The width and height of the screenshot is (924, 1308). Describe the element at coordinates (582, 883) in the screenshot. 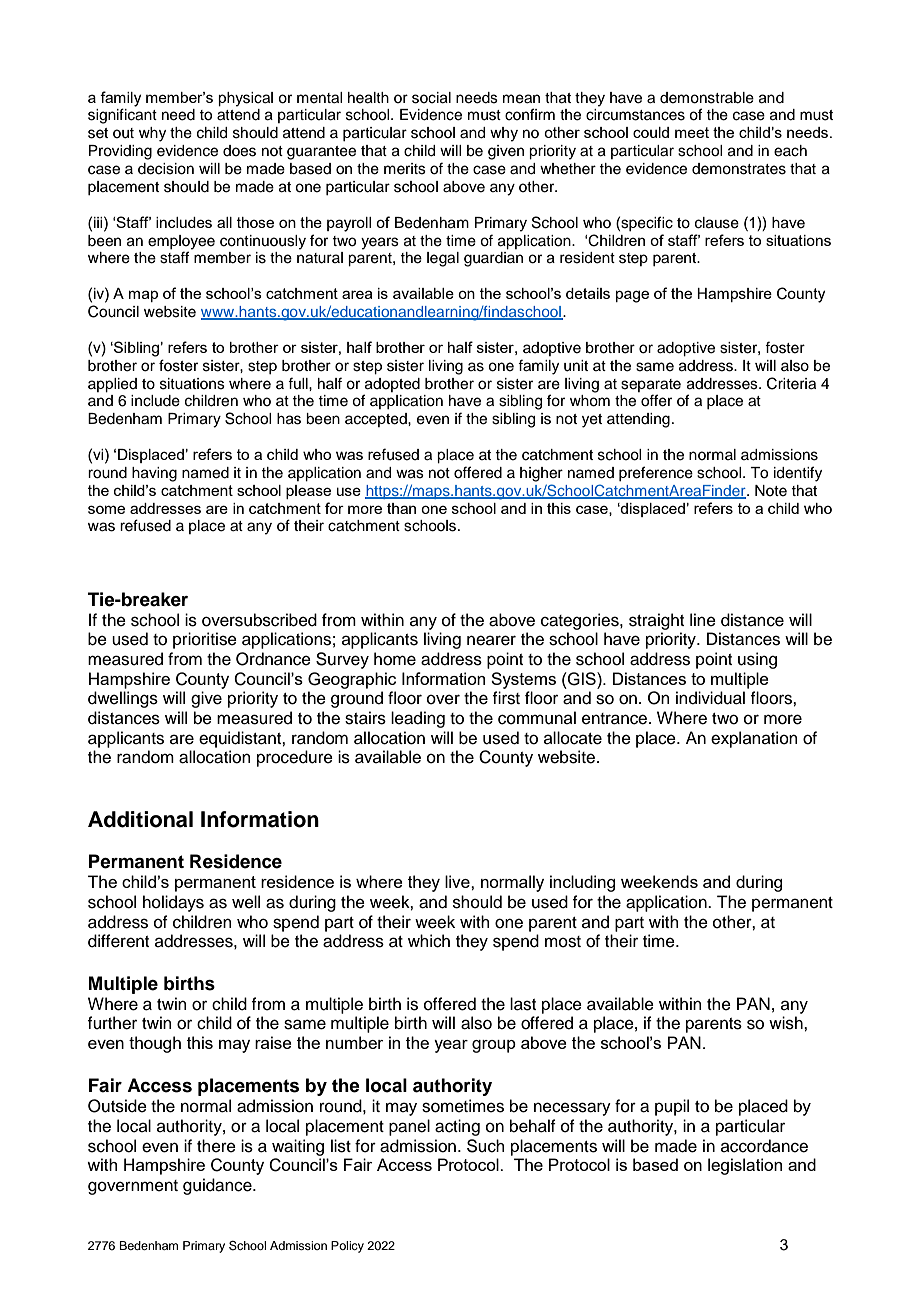

I see `including` at that location.
